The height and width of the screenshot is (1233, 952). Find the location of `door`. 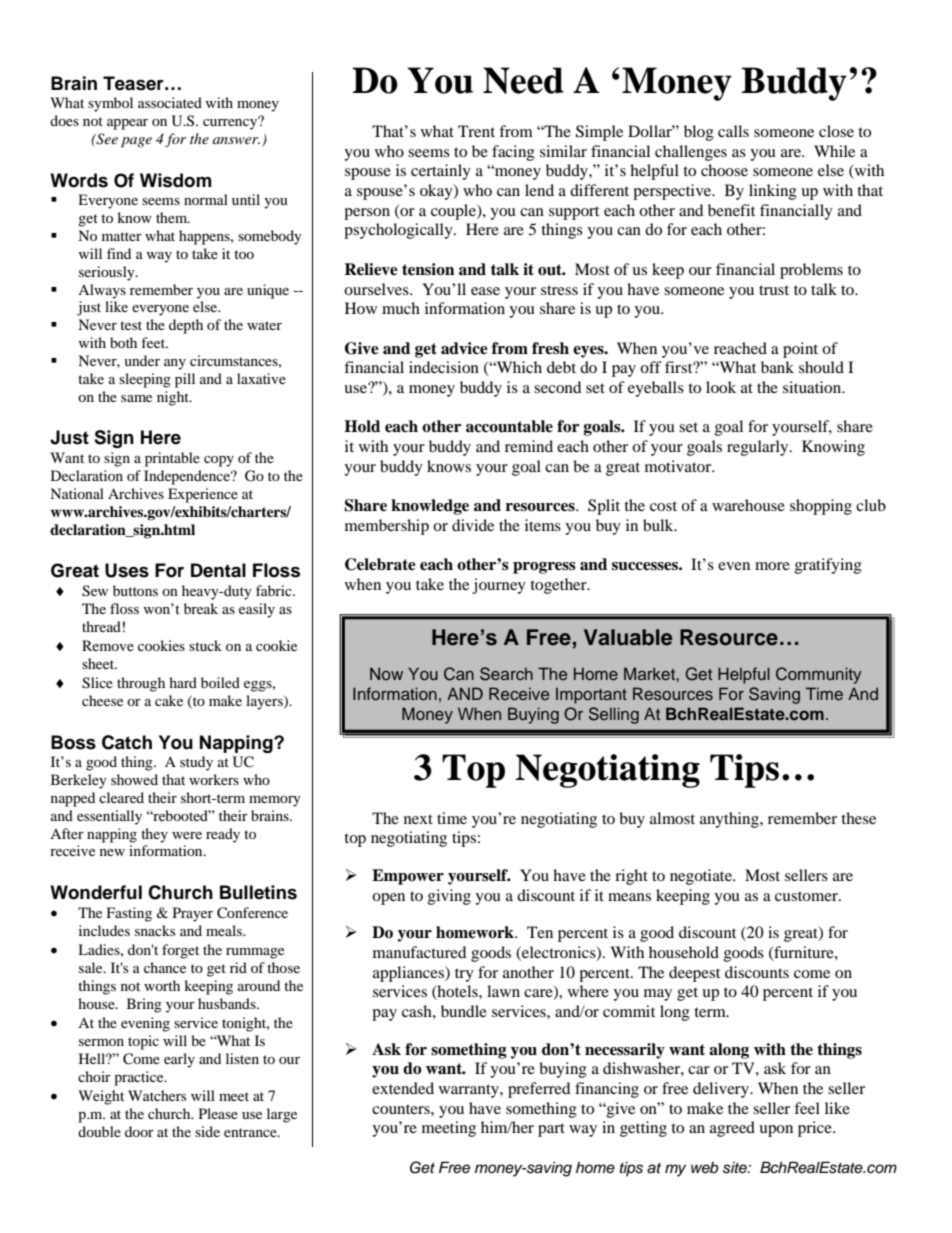

door is located at coordinates (139, 1131).
